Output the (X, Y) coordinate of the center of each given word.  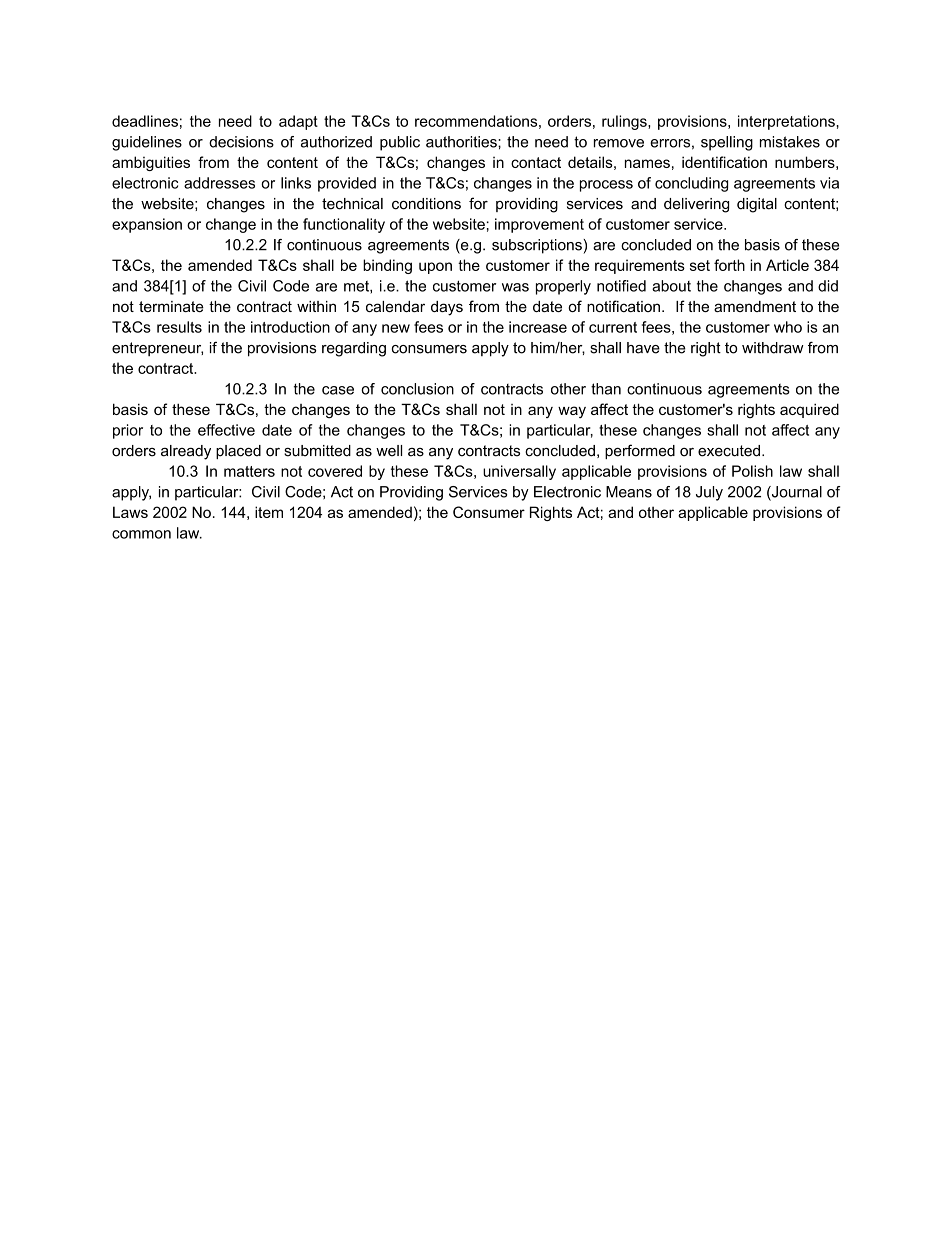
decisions (241, 142)
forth (729, 265)
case (338, 390)
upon (435, 268)
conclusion (417, 389)
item (269, 512)
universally (519, 472)
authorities (462, 142)
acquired (809, 410)
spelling (727, 143)
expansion (147, 225)
